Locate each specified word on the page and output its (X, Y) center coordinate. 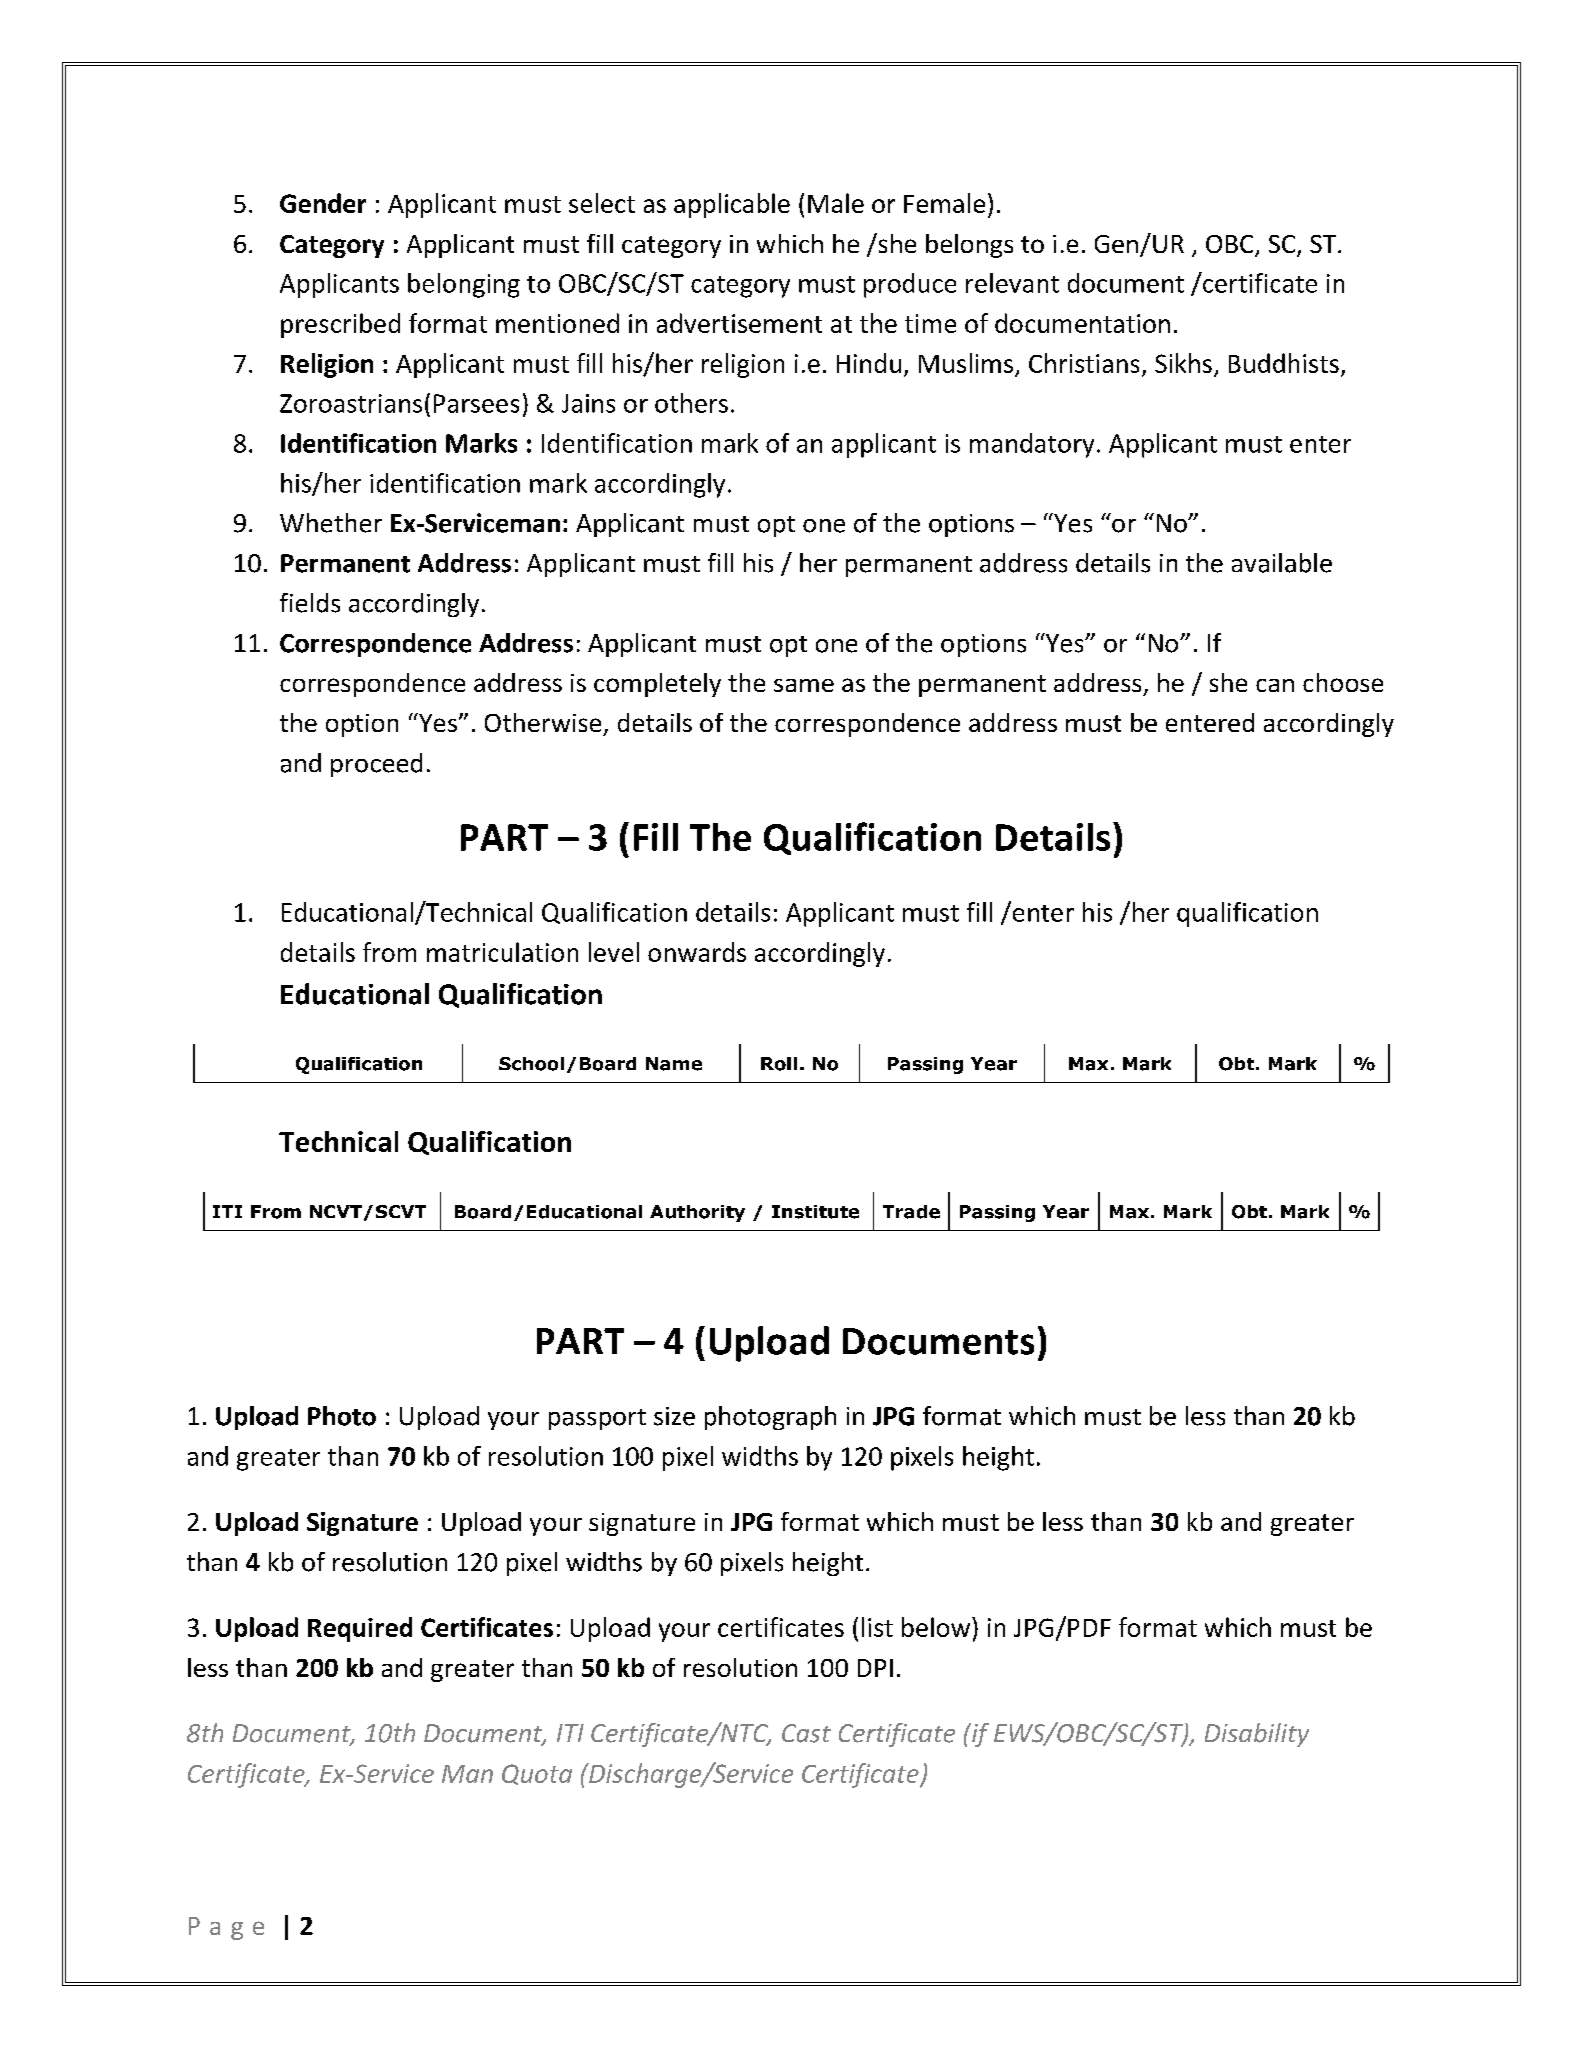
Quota (537, 1774)
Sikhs (1183, 363)
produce (910, 285)
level (614, 952)
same (804, 685)
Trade (911, 1212)
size (674, 1416)
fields (310, 603)
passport (597, 1419)
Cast (806, 1733)
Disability (1257, 1735)
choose (1343, 682)
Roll (779, 1064)
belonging (464, 285)
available (1282, 563)
